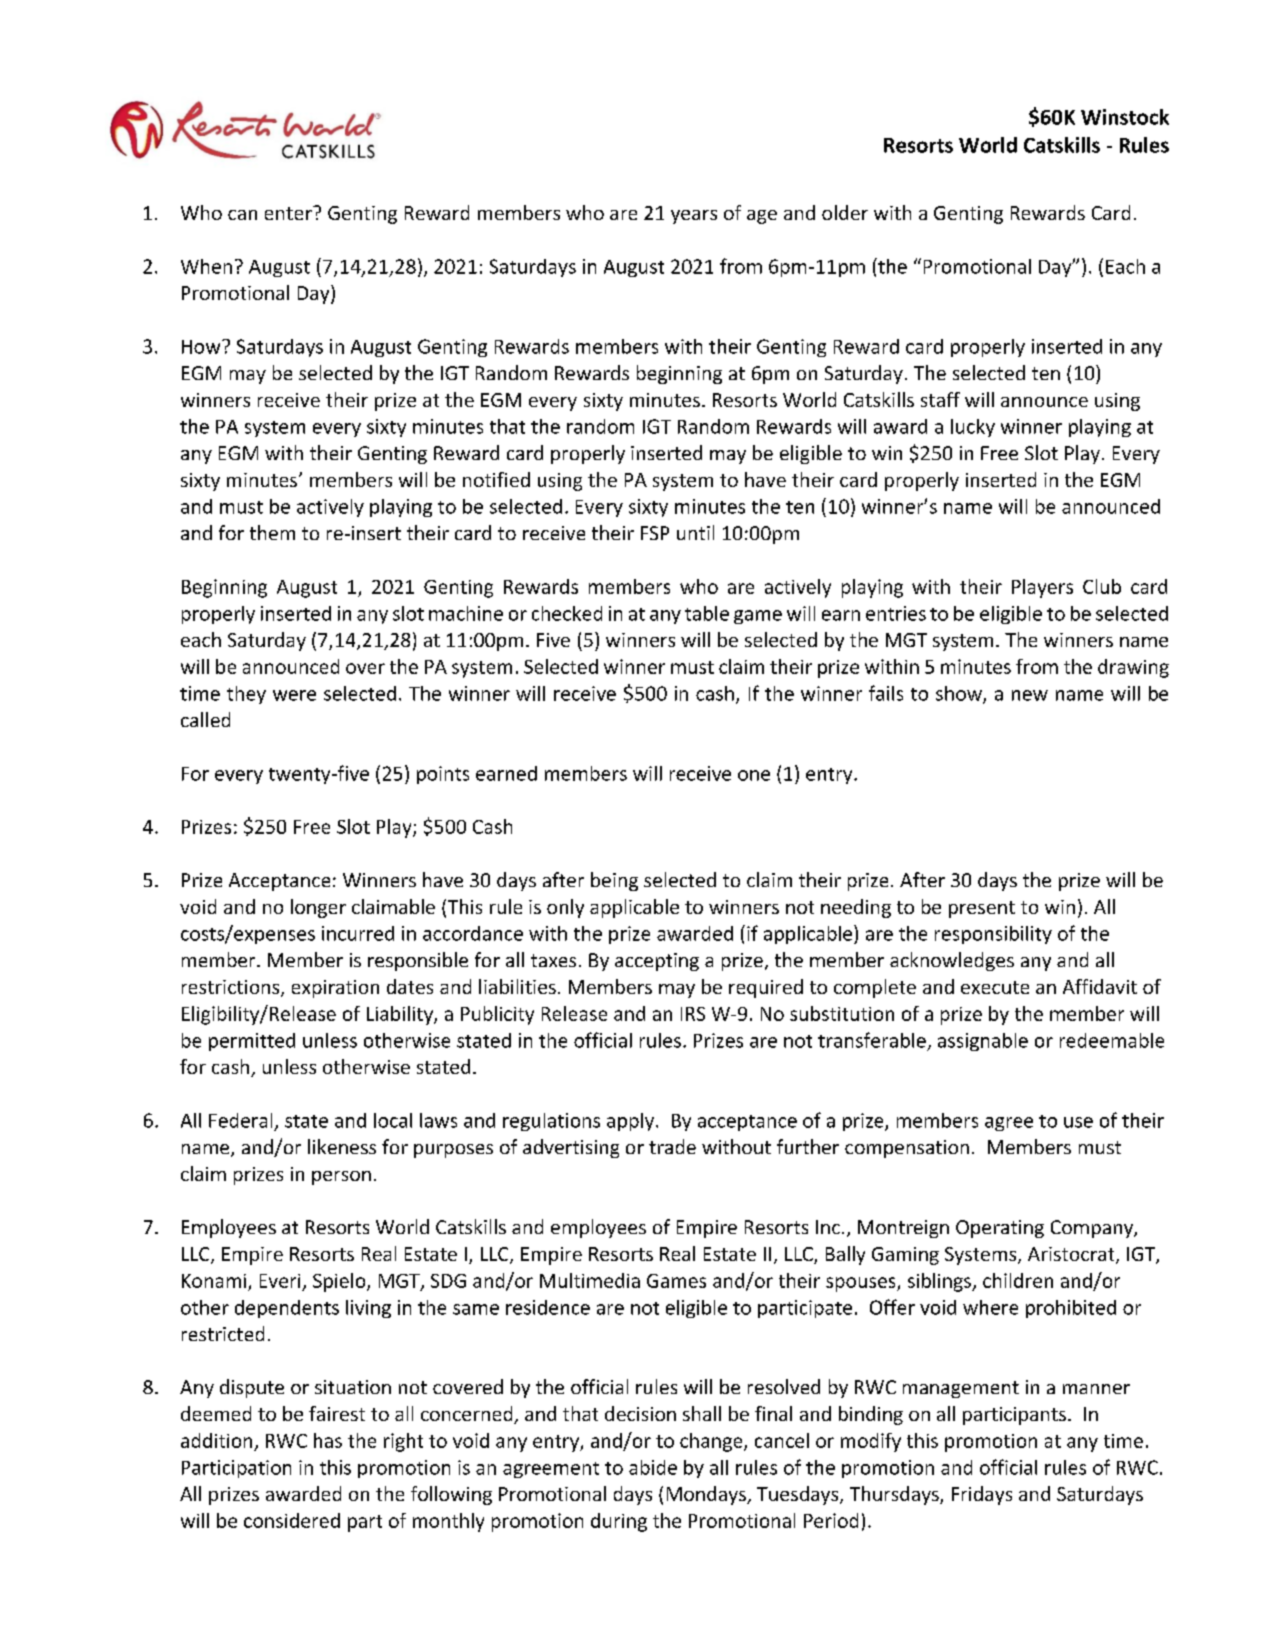  I want to click on new, so click(1030, 695).
